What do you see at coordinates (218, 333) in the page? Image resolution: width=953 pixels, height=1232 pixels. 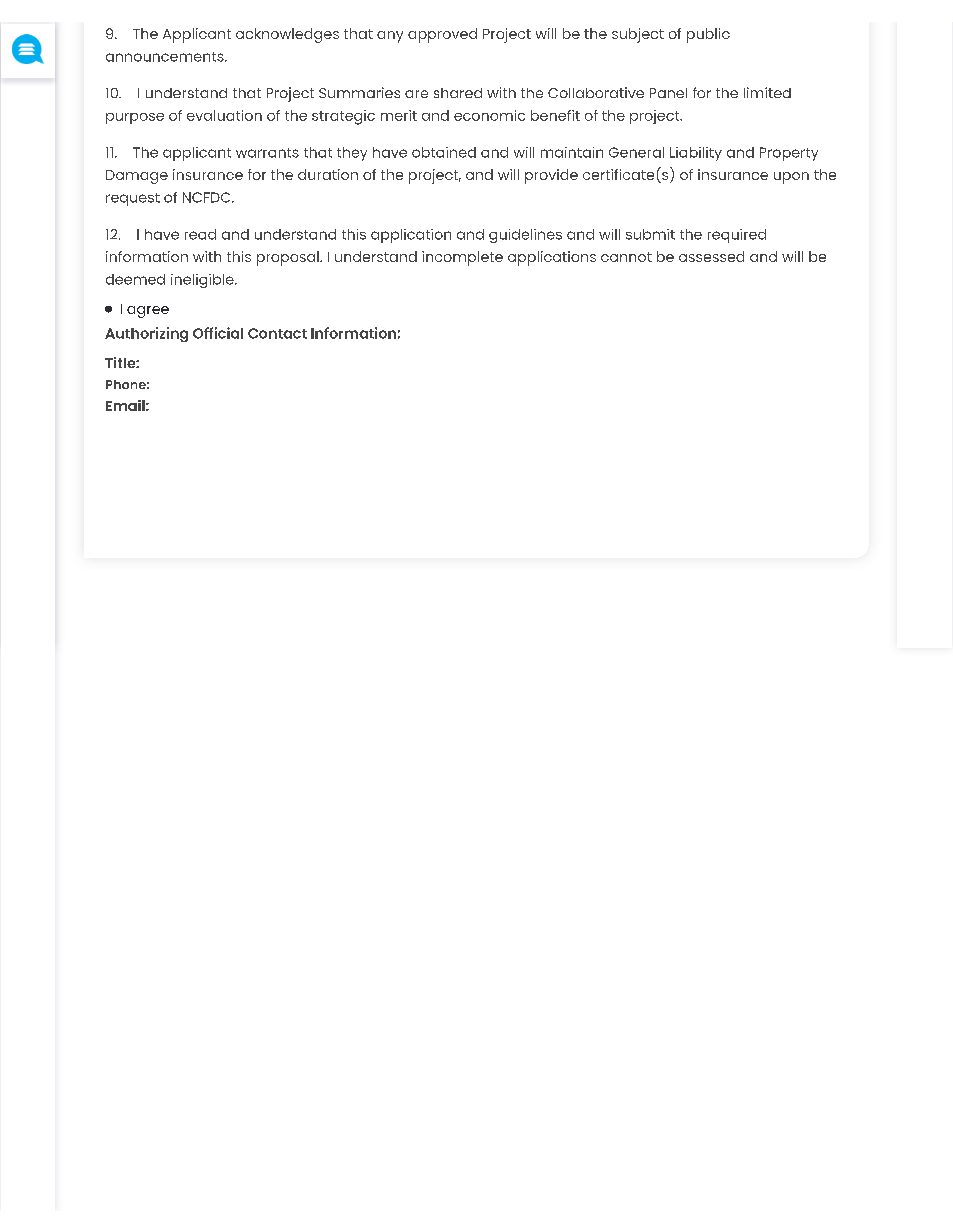 I see `Official` at bounding box center [218, 333].
